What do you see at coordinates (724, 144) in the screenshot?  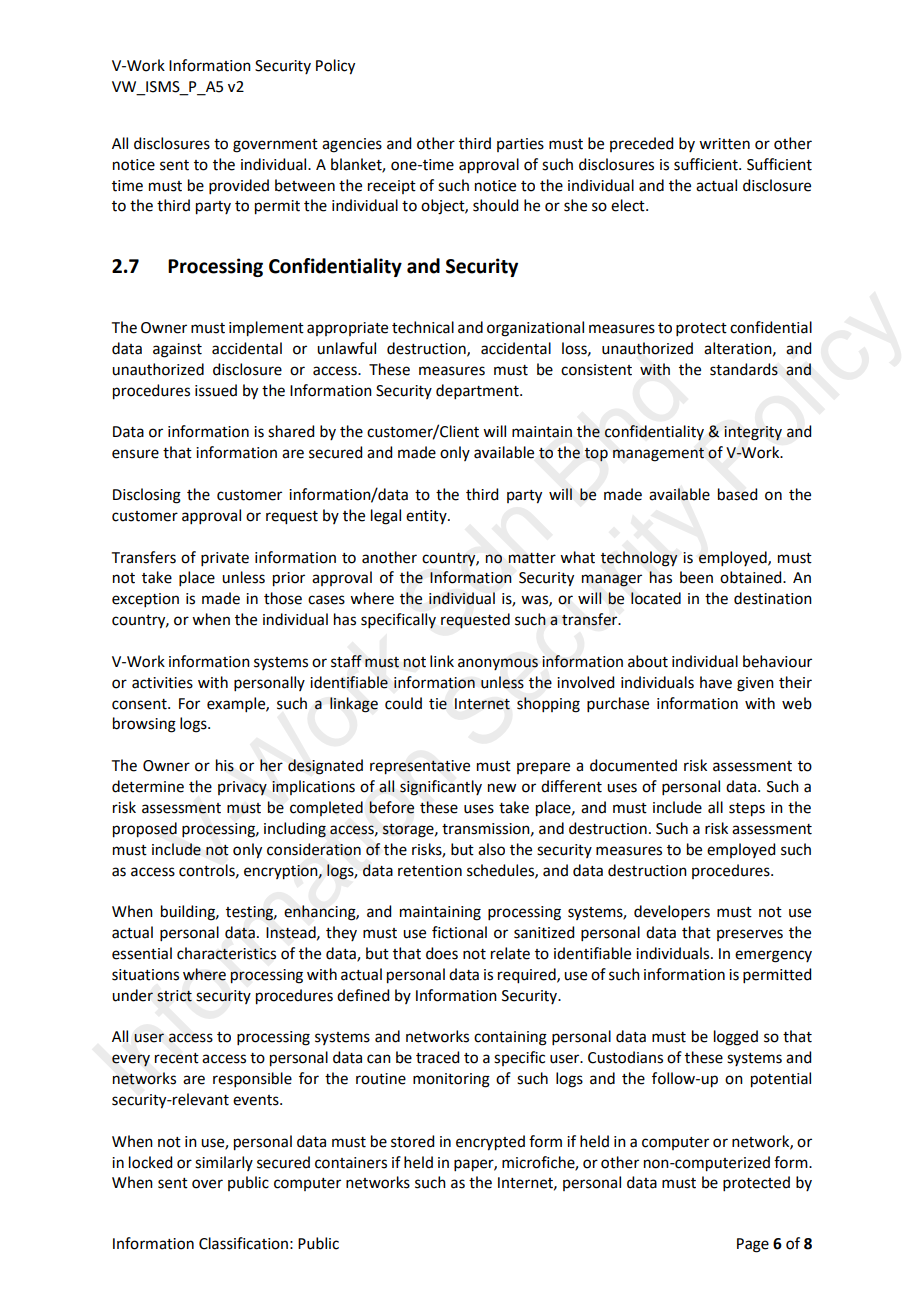 I see `written` at bounding box center [724, 144].
